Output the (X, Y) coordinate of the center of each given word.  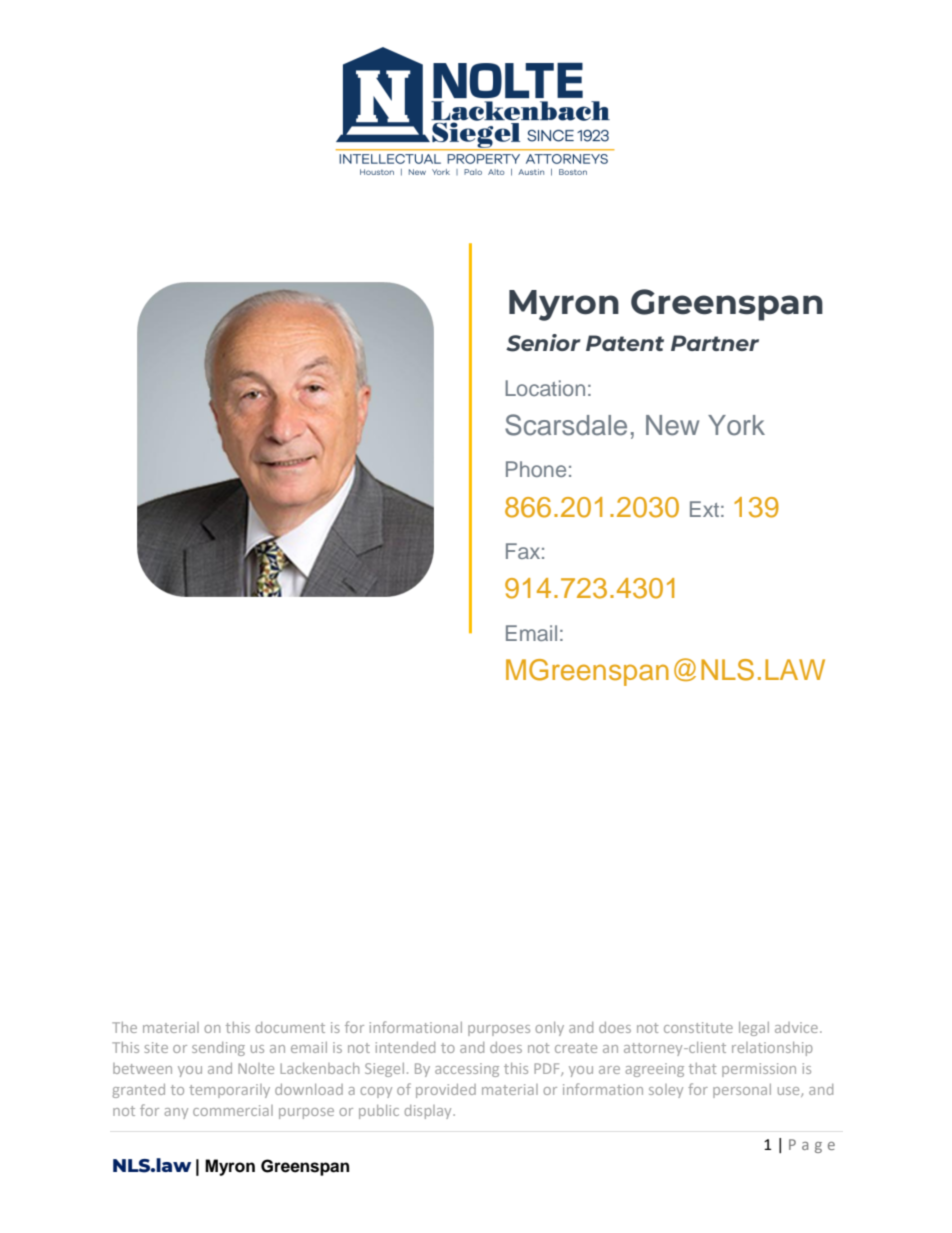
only (549, 1029)
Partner (715, 343)
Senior (543, 343)
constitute (698, 1027)
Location (545, 388)
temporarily (229, 1091)
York (736, 425)
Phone (536, 469)
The (124, 1027)
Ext (704, 509)
